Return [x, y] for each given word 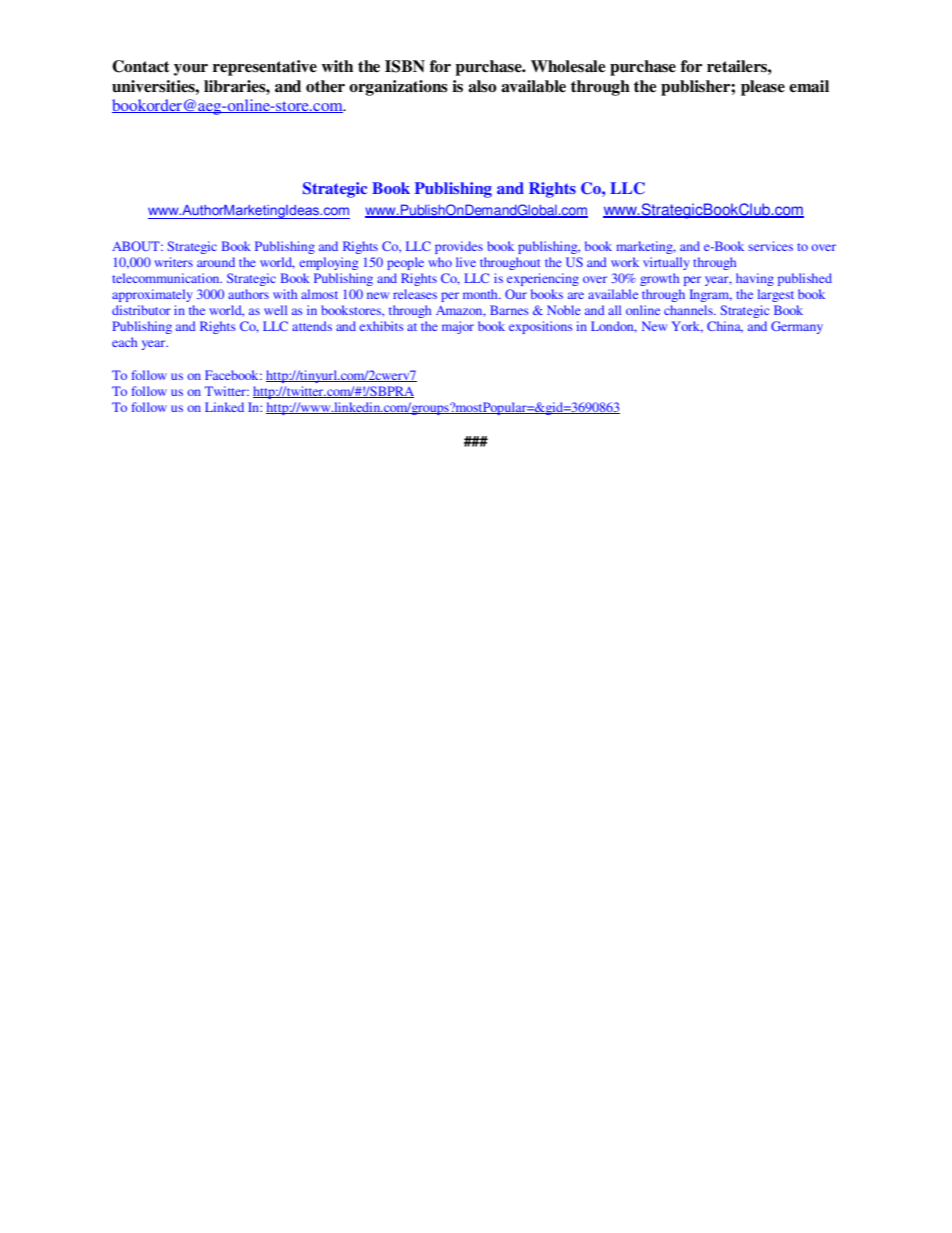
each [124, 342]
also [482, 86]
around [216, 262]
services [770, 246]
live [466, 262]
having [755, 279]
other [325, 86]
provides [459, 247]
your [191, 70]
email [809, 86]
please [763, 88]
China [725, 327]
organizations [398, 88]
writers [174, 262]
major [458, 327]
